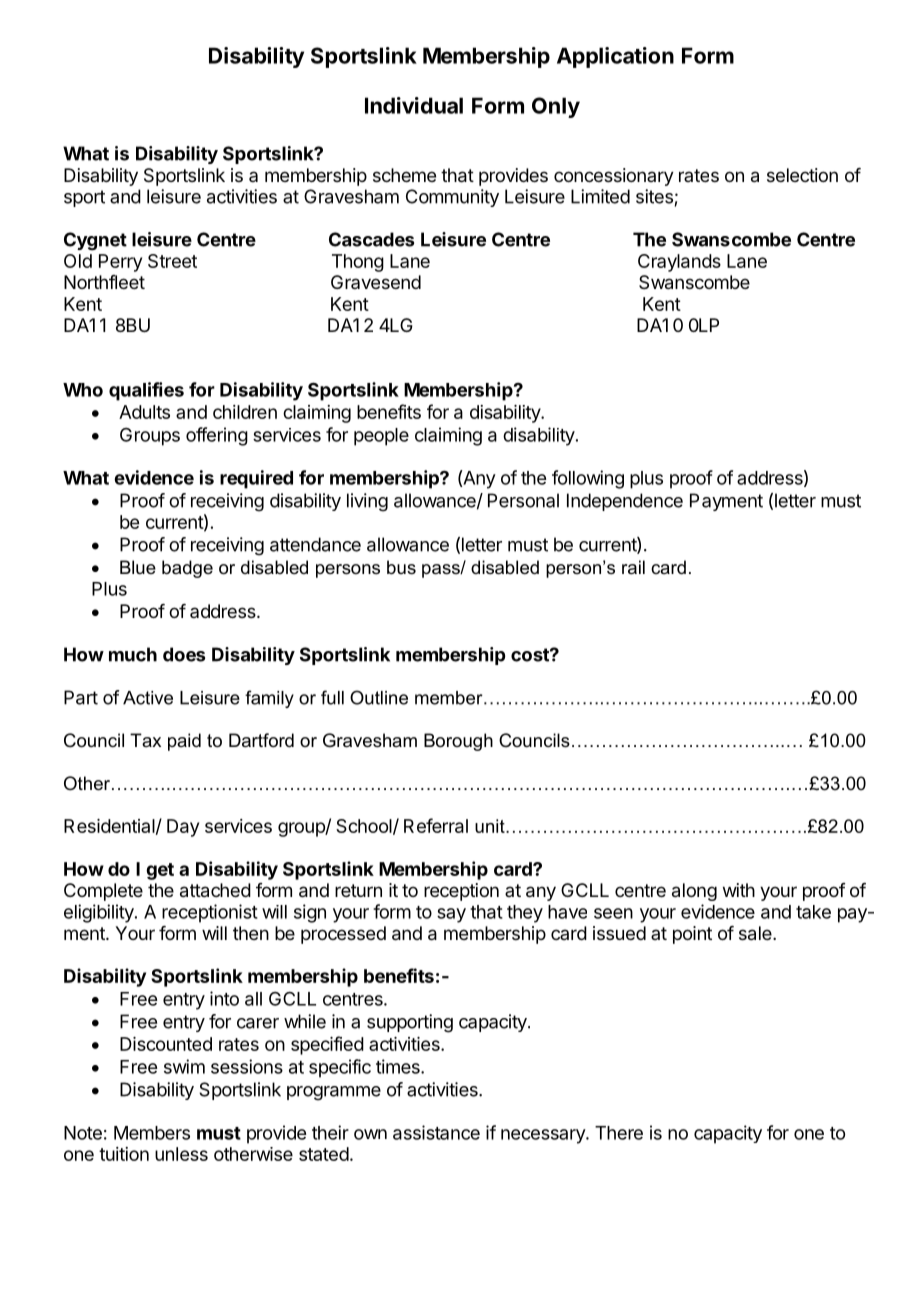  What do you see at coordinates (95, 241) in the screenshot?
I see `Cygnet` at bounding box center [95, 241].
